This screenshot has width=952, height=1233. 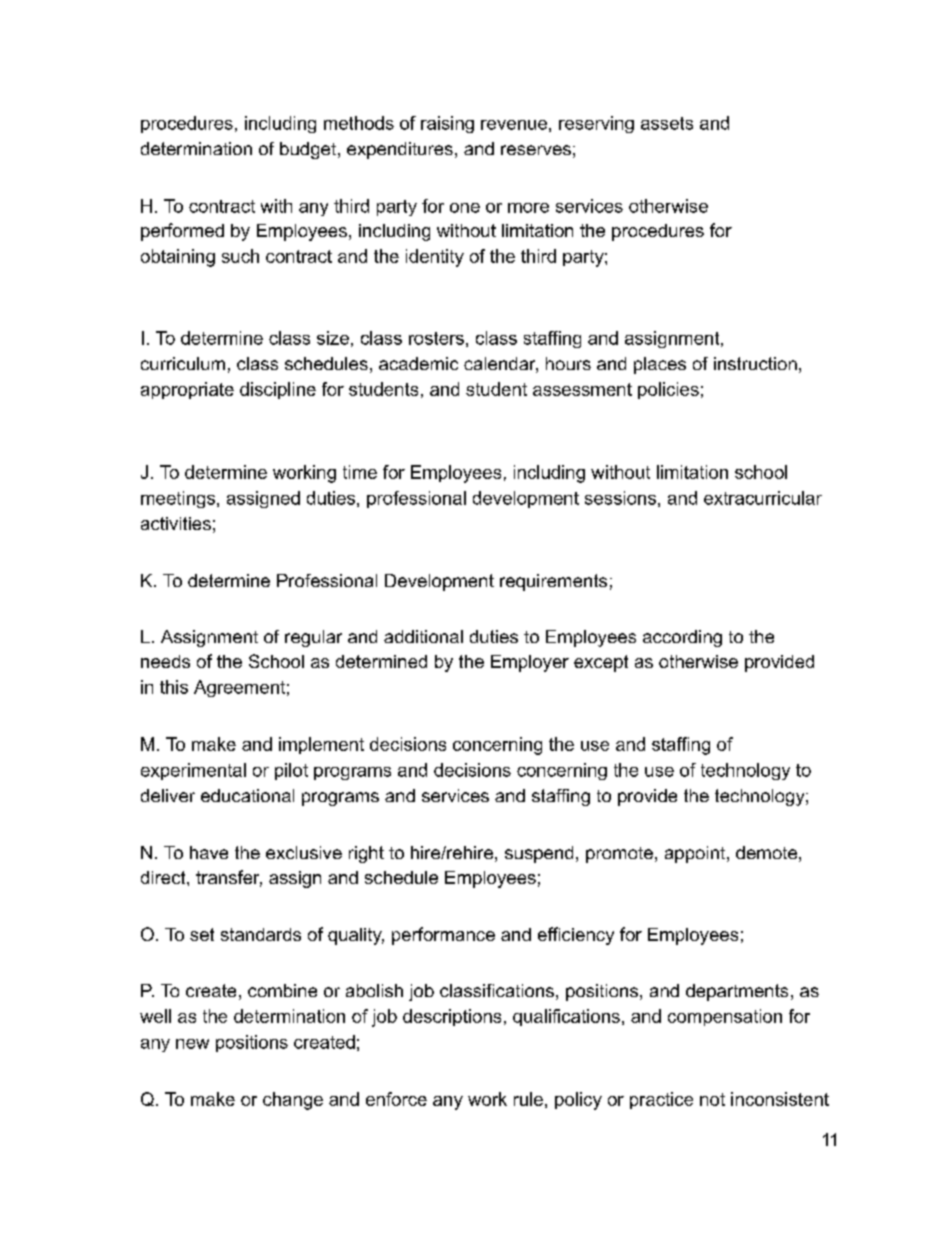 What do you see at coordinates (443, 936) in the screenshot?
I see `performance` at bounding box center [443, 936].
